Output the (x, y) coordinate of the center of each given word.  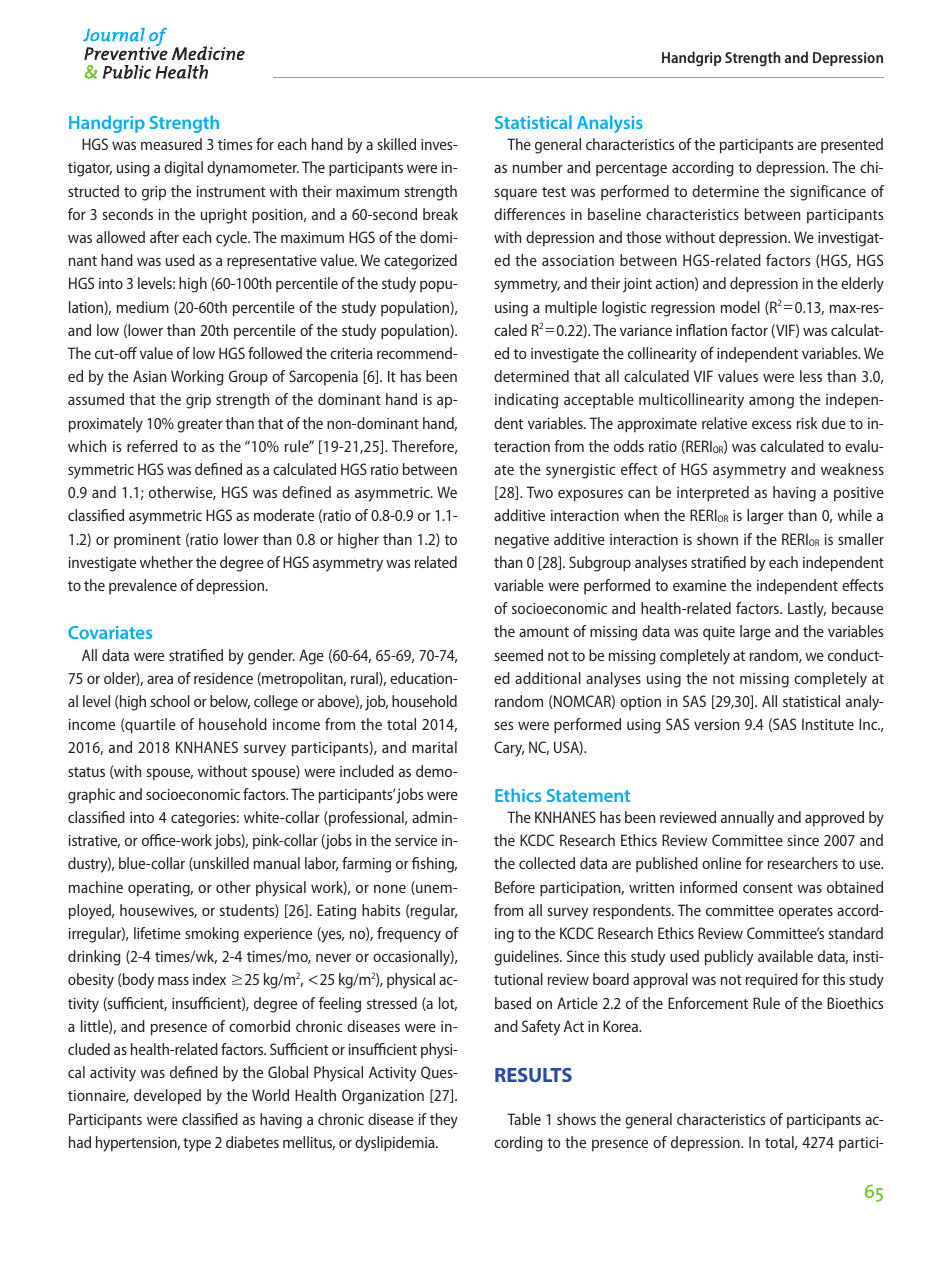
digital (183, 169)
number (538, 167)
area (160, 679)
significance (828, 193)
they (444, 1121)
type (197, 1145)
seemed (518, 655)
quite (719, 633)
